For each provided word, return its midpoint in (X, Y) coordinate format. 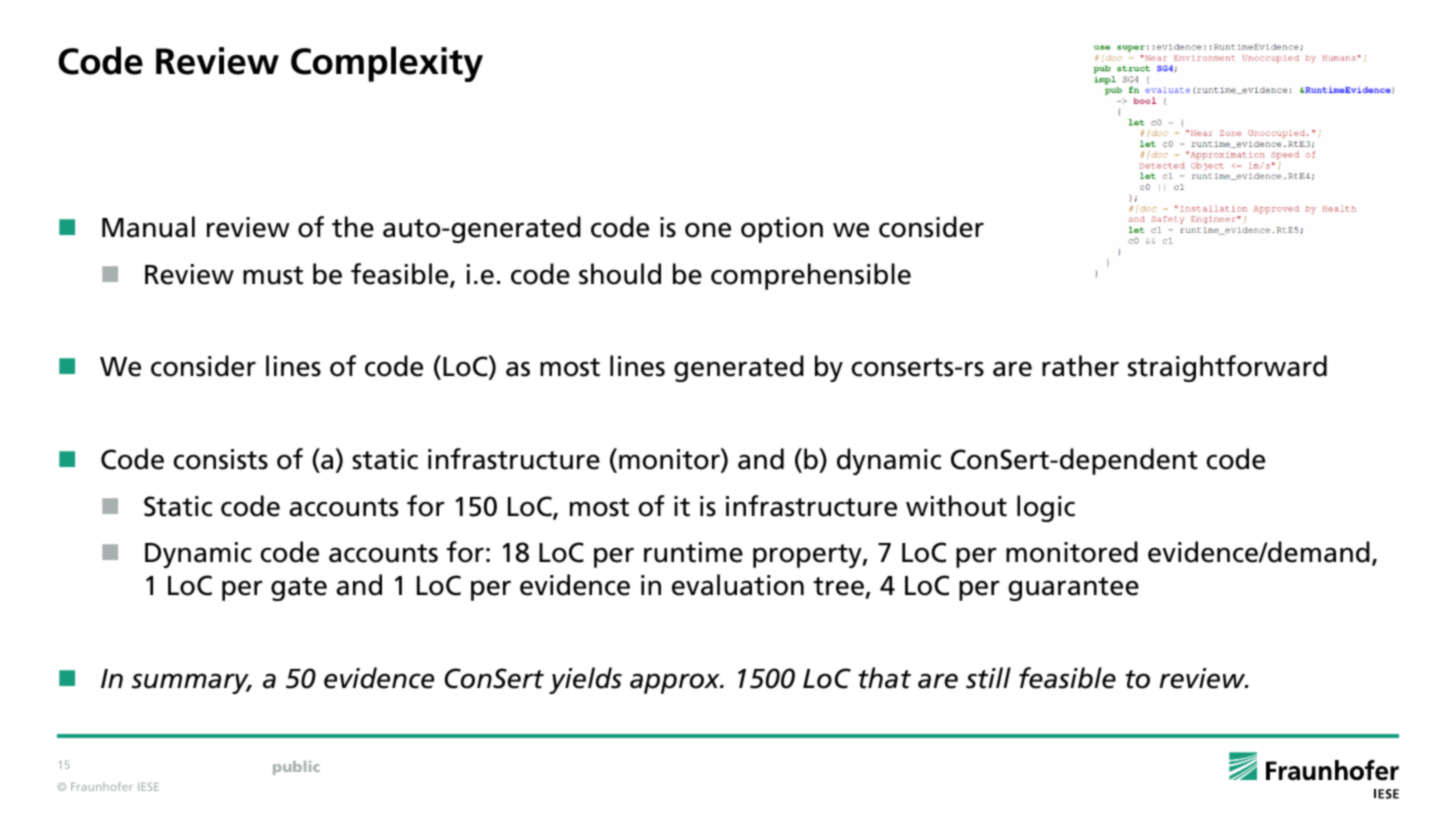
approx (676, 683)
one (708, 230)
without (956, 506)
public (296, 768)
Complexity (387, 64)
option (782, 230)
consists (221, 459)
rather (1080, 366)
